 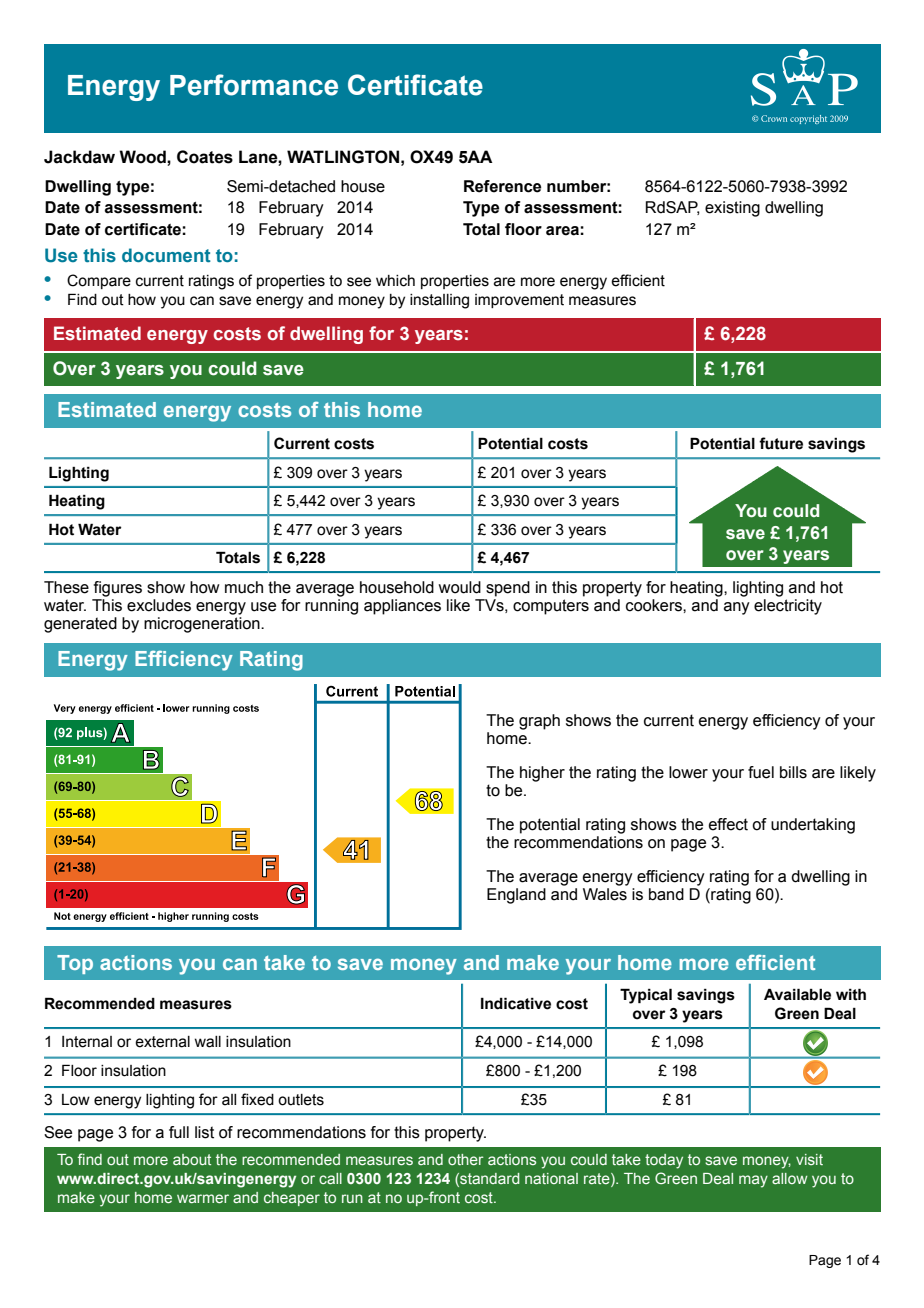 I want to click on effect, so click(x=728, y=824).
